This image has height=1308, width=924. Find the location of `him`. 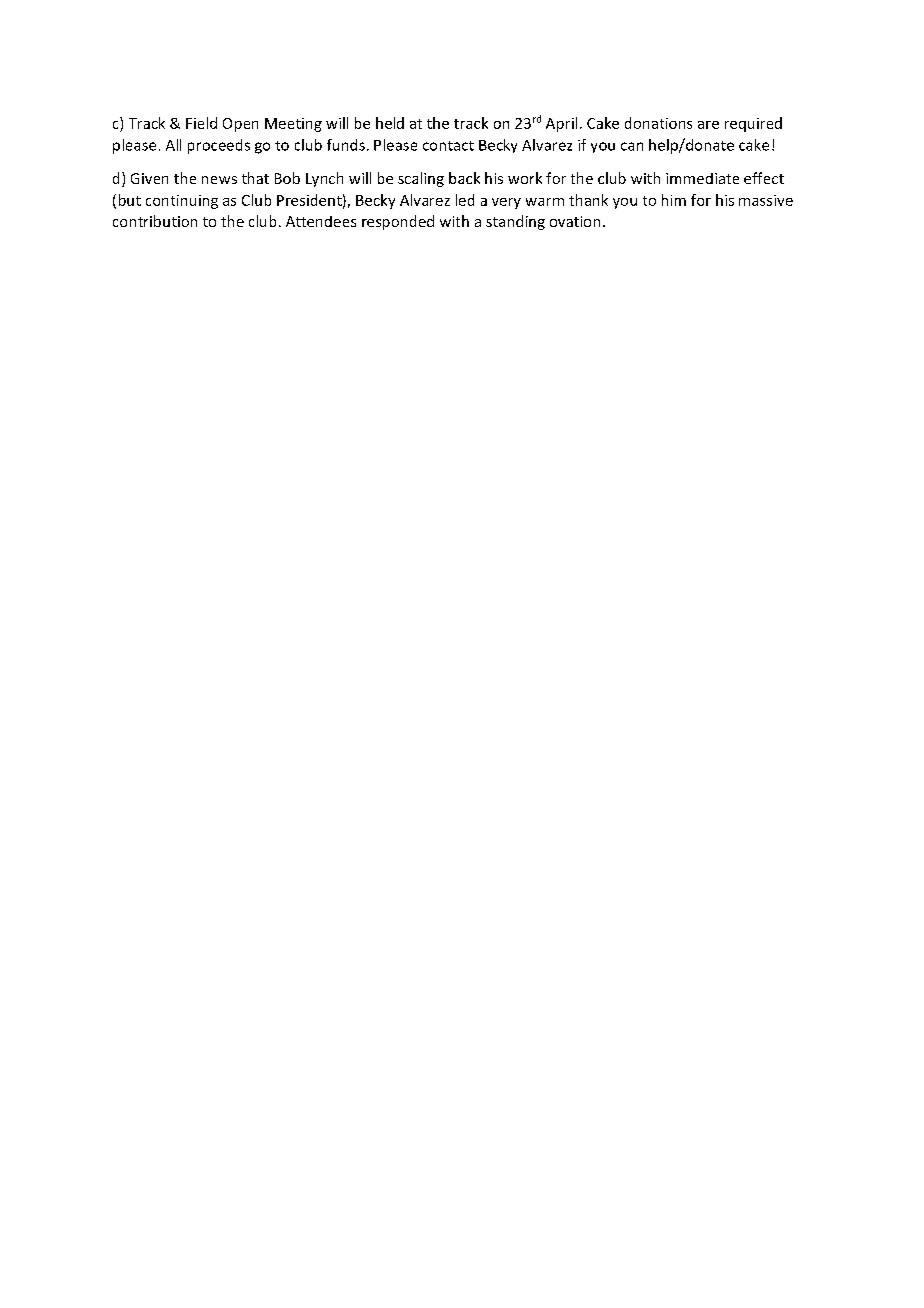

him is located at coordinates (674, 200).
